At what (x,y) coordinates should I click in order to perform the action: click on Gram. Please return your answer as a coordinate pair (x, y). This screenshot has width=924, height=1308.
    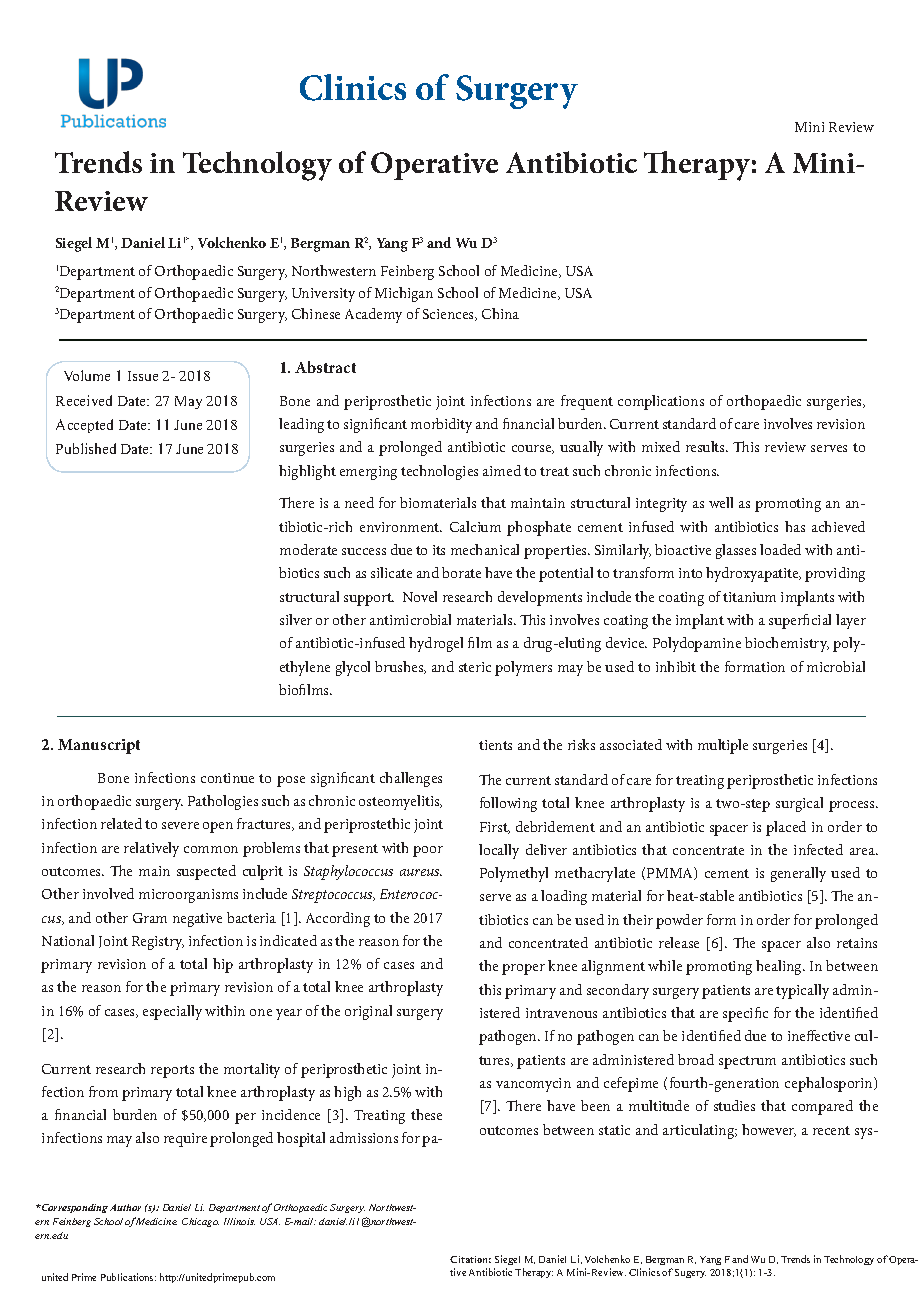
    Looking at the image, I should click on (150, 918).
